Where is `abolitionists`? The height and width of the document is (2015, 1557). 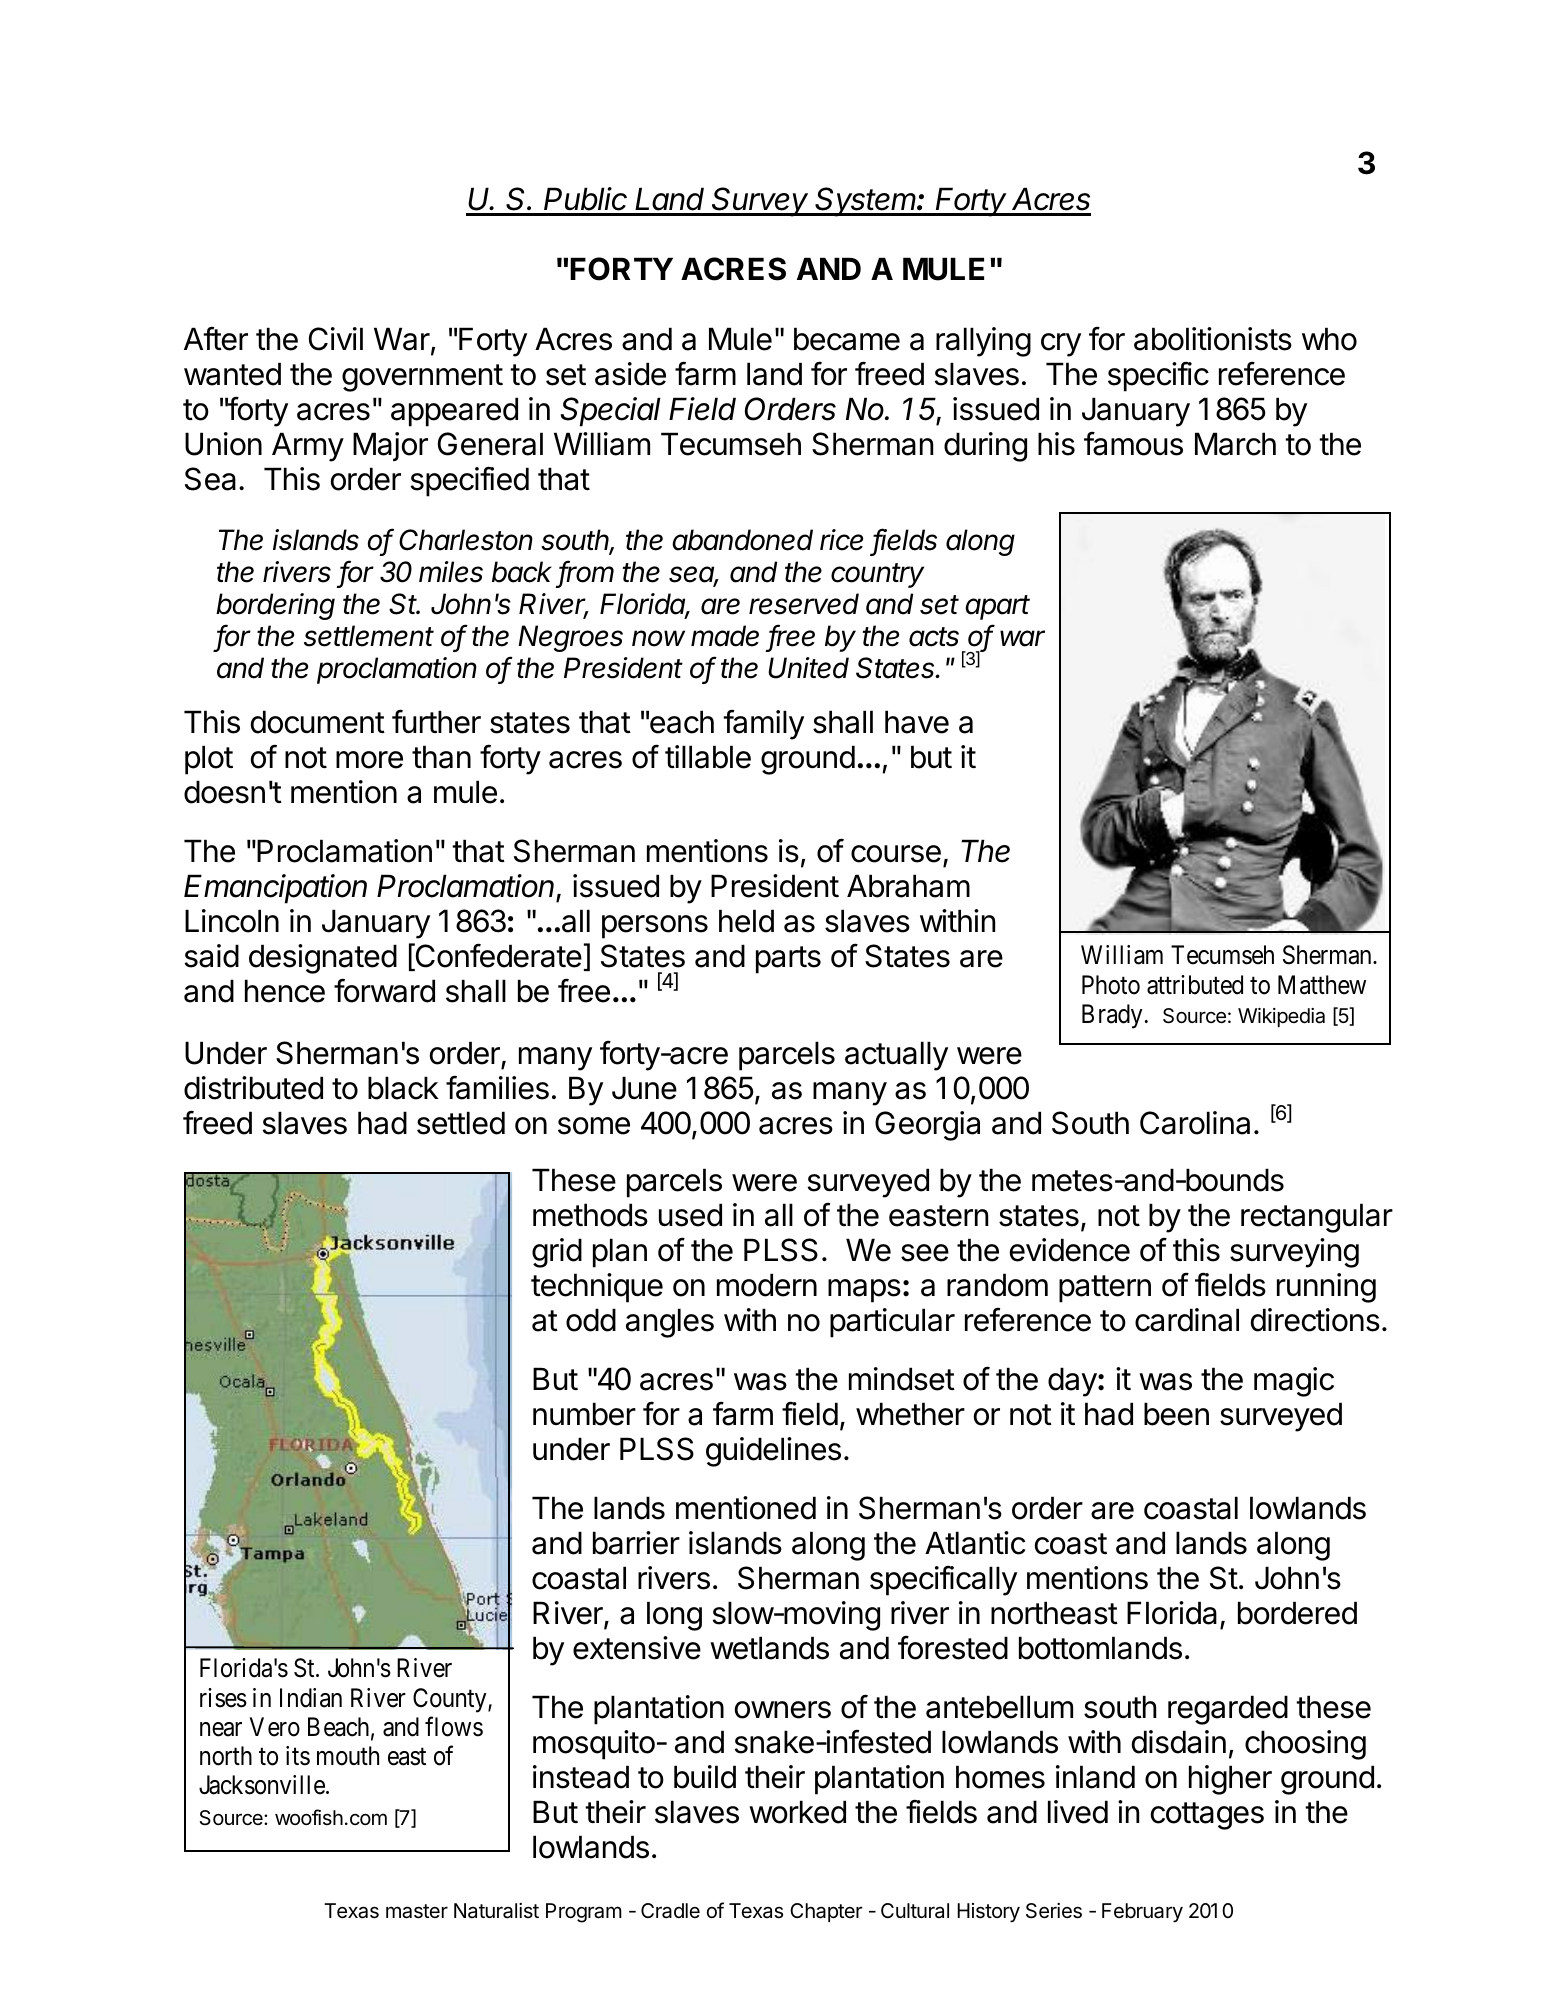 abolitionists is located at coordinates (1213, 339).
